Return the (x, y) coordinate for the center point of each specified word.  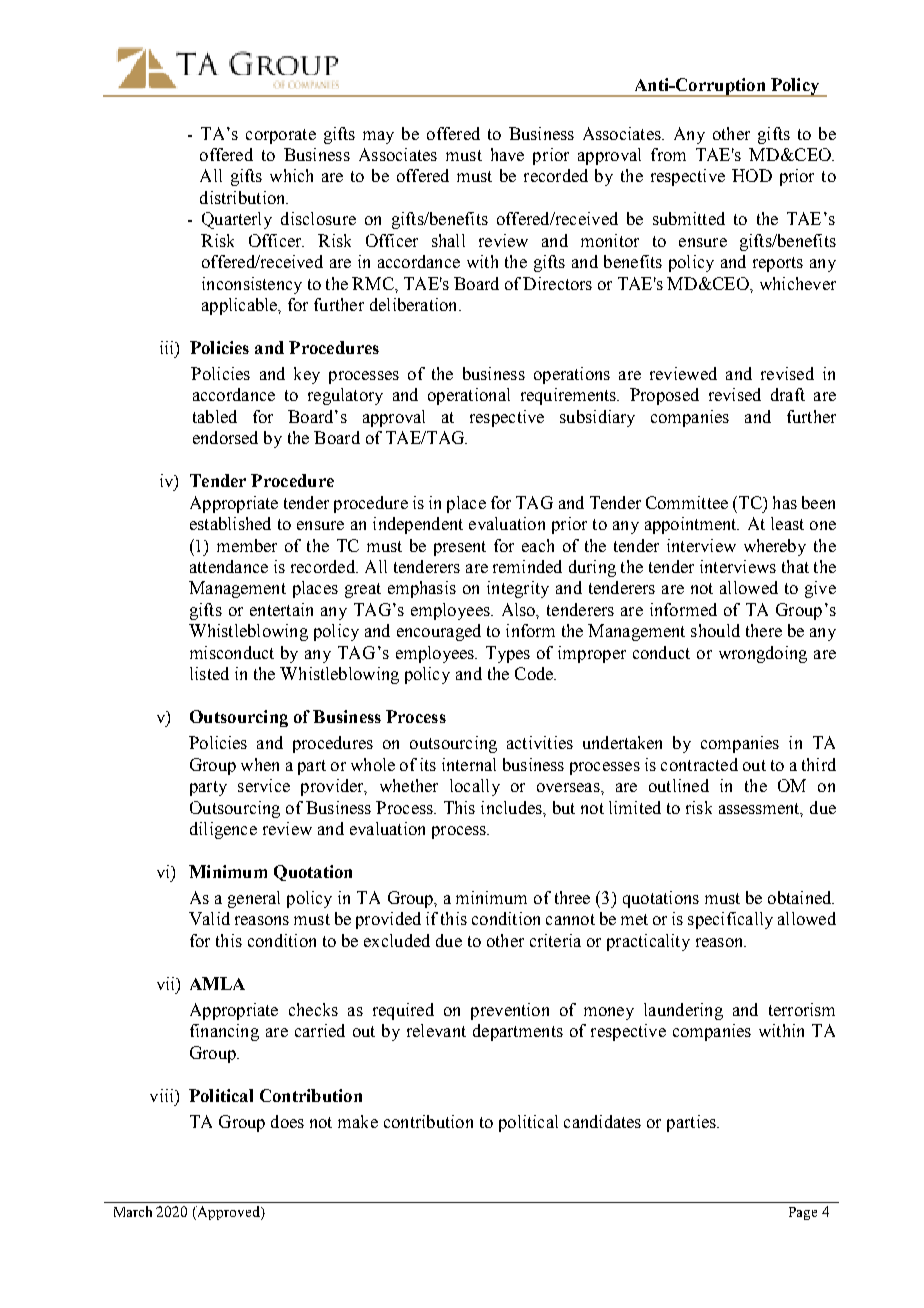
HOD (752, 175)
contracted (699, 764)
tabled (215, 416)
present (460, 548)
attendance (229, 566)
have (507, 154)
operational (469, 396)
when (260, 764)
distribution (244, 197)
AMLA (217, 983)
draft (788, 394)
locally (475, 787)
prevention (510, 1011)
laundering (683, 1011)
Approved (228, 1213)
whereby (775, 547)
